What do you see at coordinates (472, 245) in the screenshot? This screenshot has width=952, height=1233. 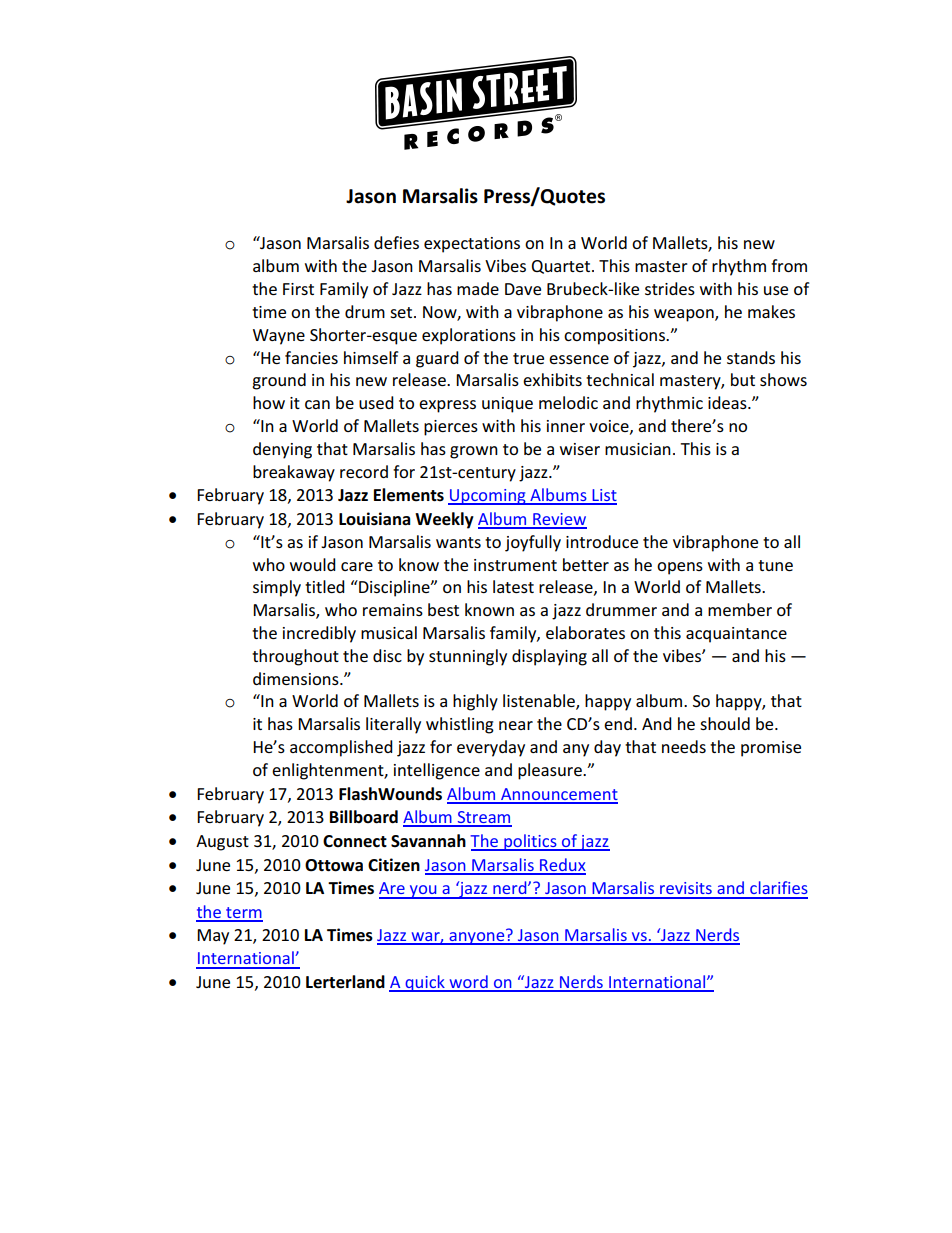 I see `expectations` at bounding box center [472, 245].
